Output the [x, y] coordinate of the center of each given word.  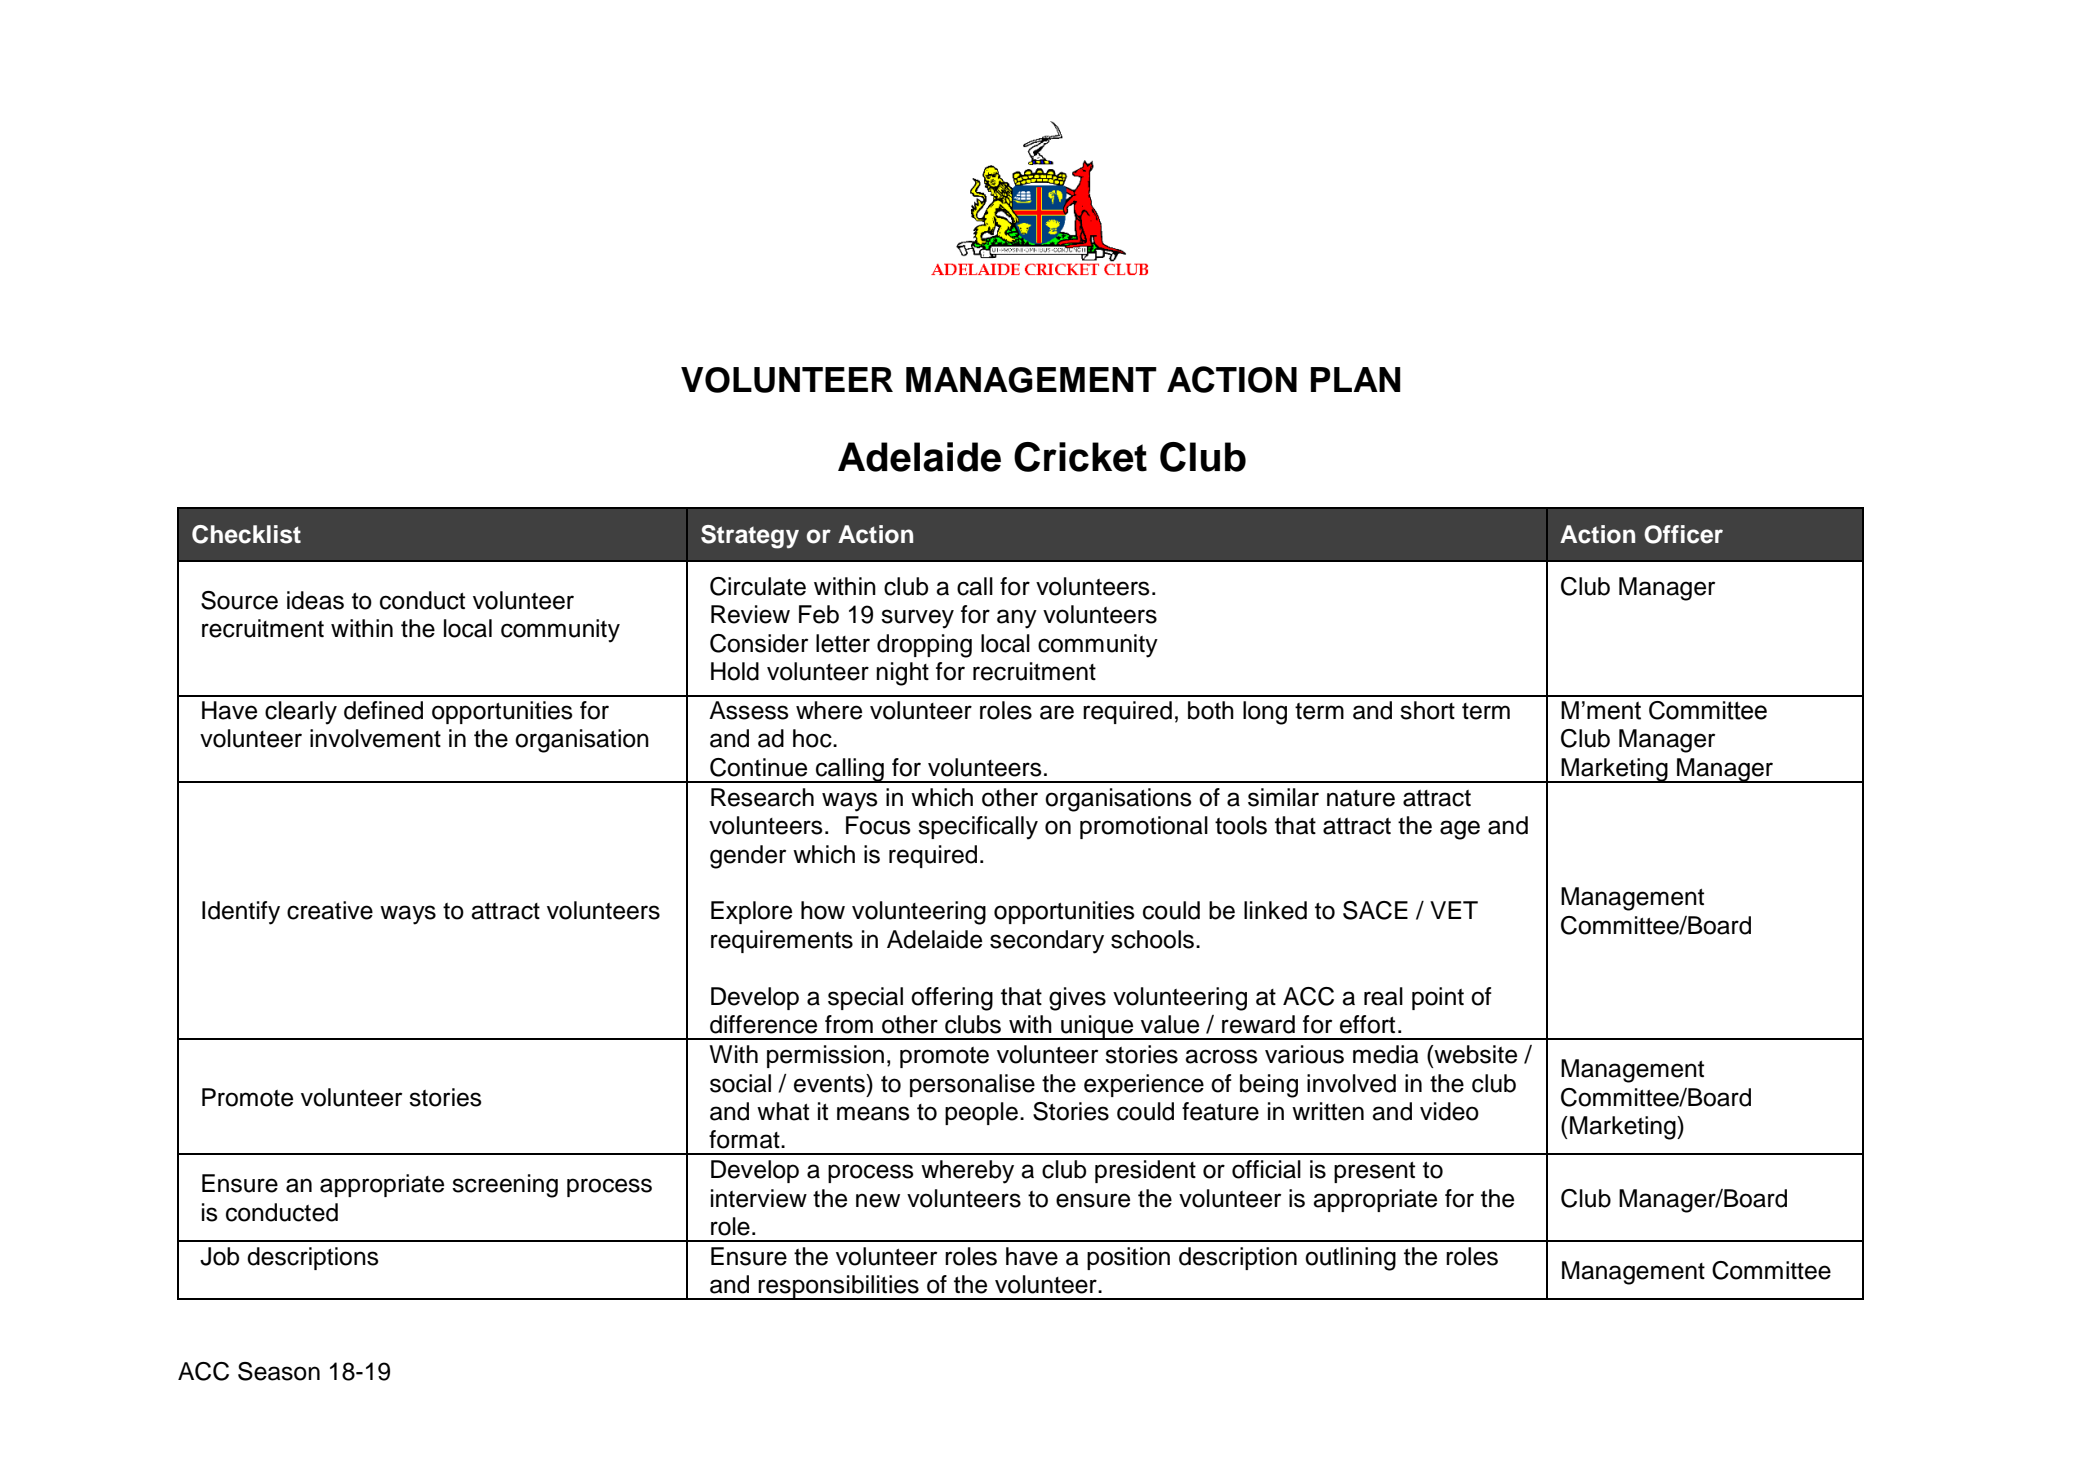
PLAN [1355, 379]
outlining [1350, 1259]
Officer [1683, 534]
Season [279, 1371]
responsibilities [839, 1287]
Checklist [246, 534]
